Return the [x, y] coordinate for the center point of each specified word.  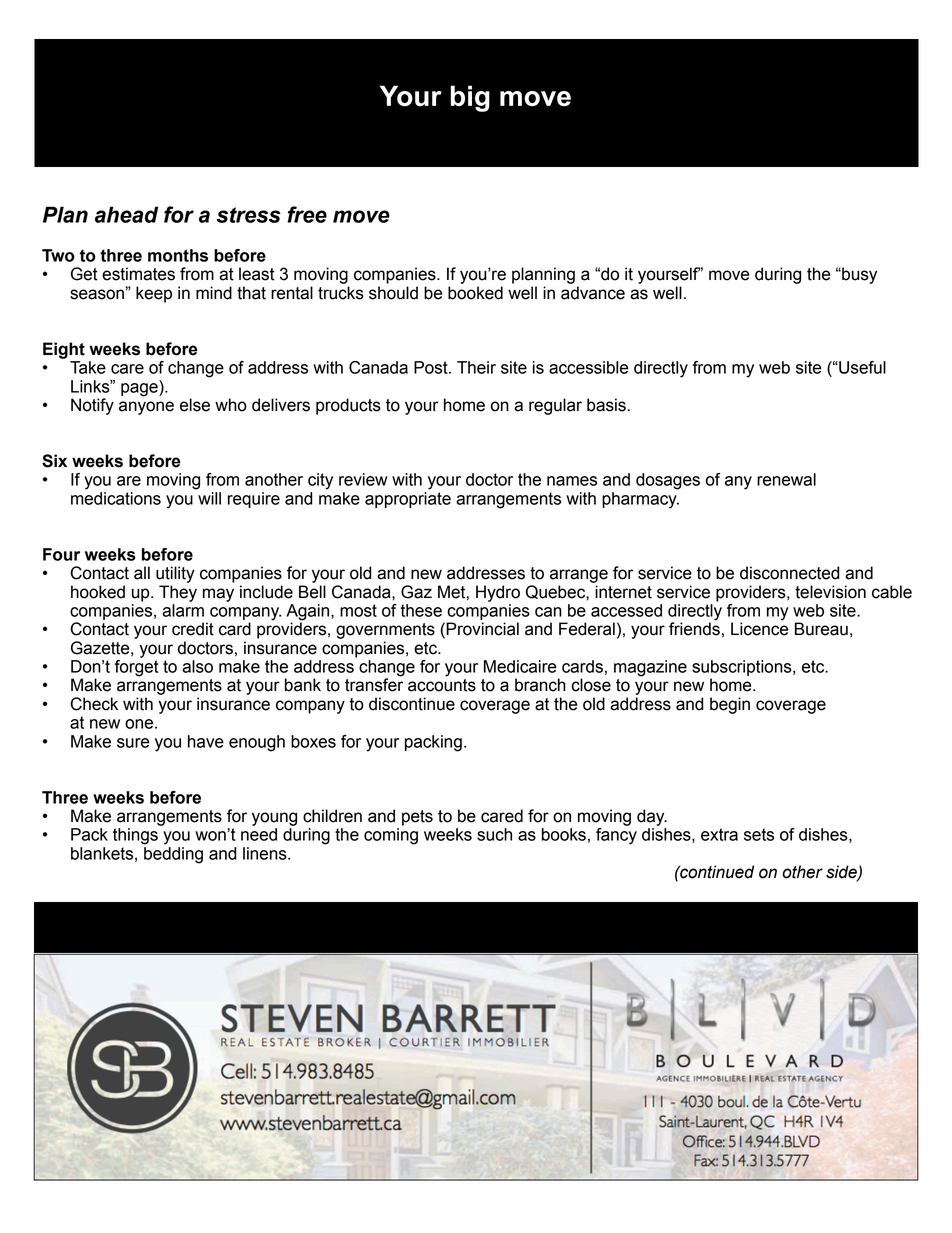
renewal [786, 479]
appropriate [408, 500]
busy [858, 275]
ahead [126, 214]
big [470, 98]
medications [116, 498]
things [135, 836]
